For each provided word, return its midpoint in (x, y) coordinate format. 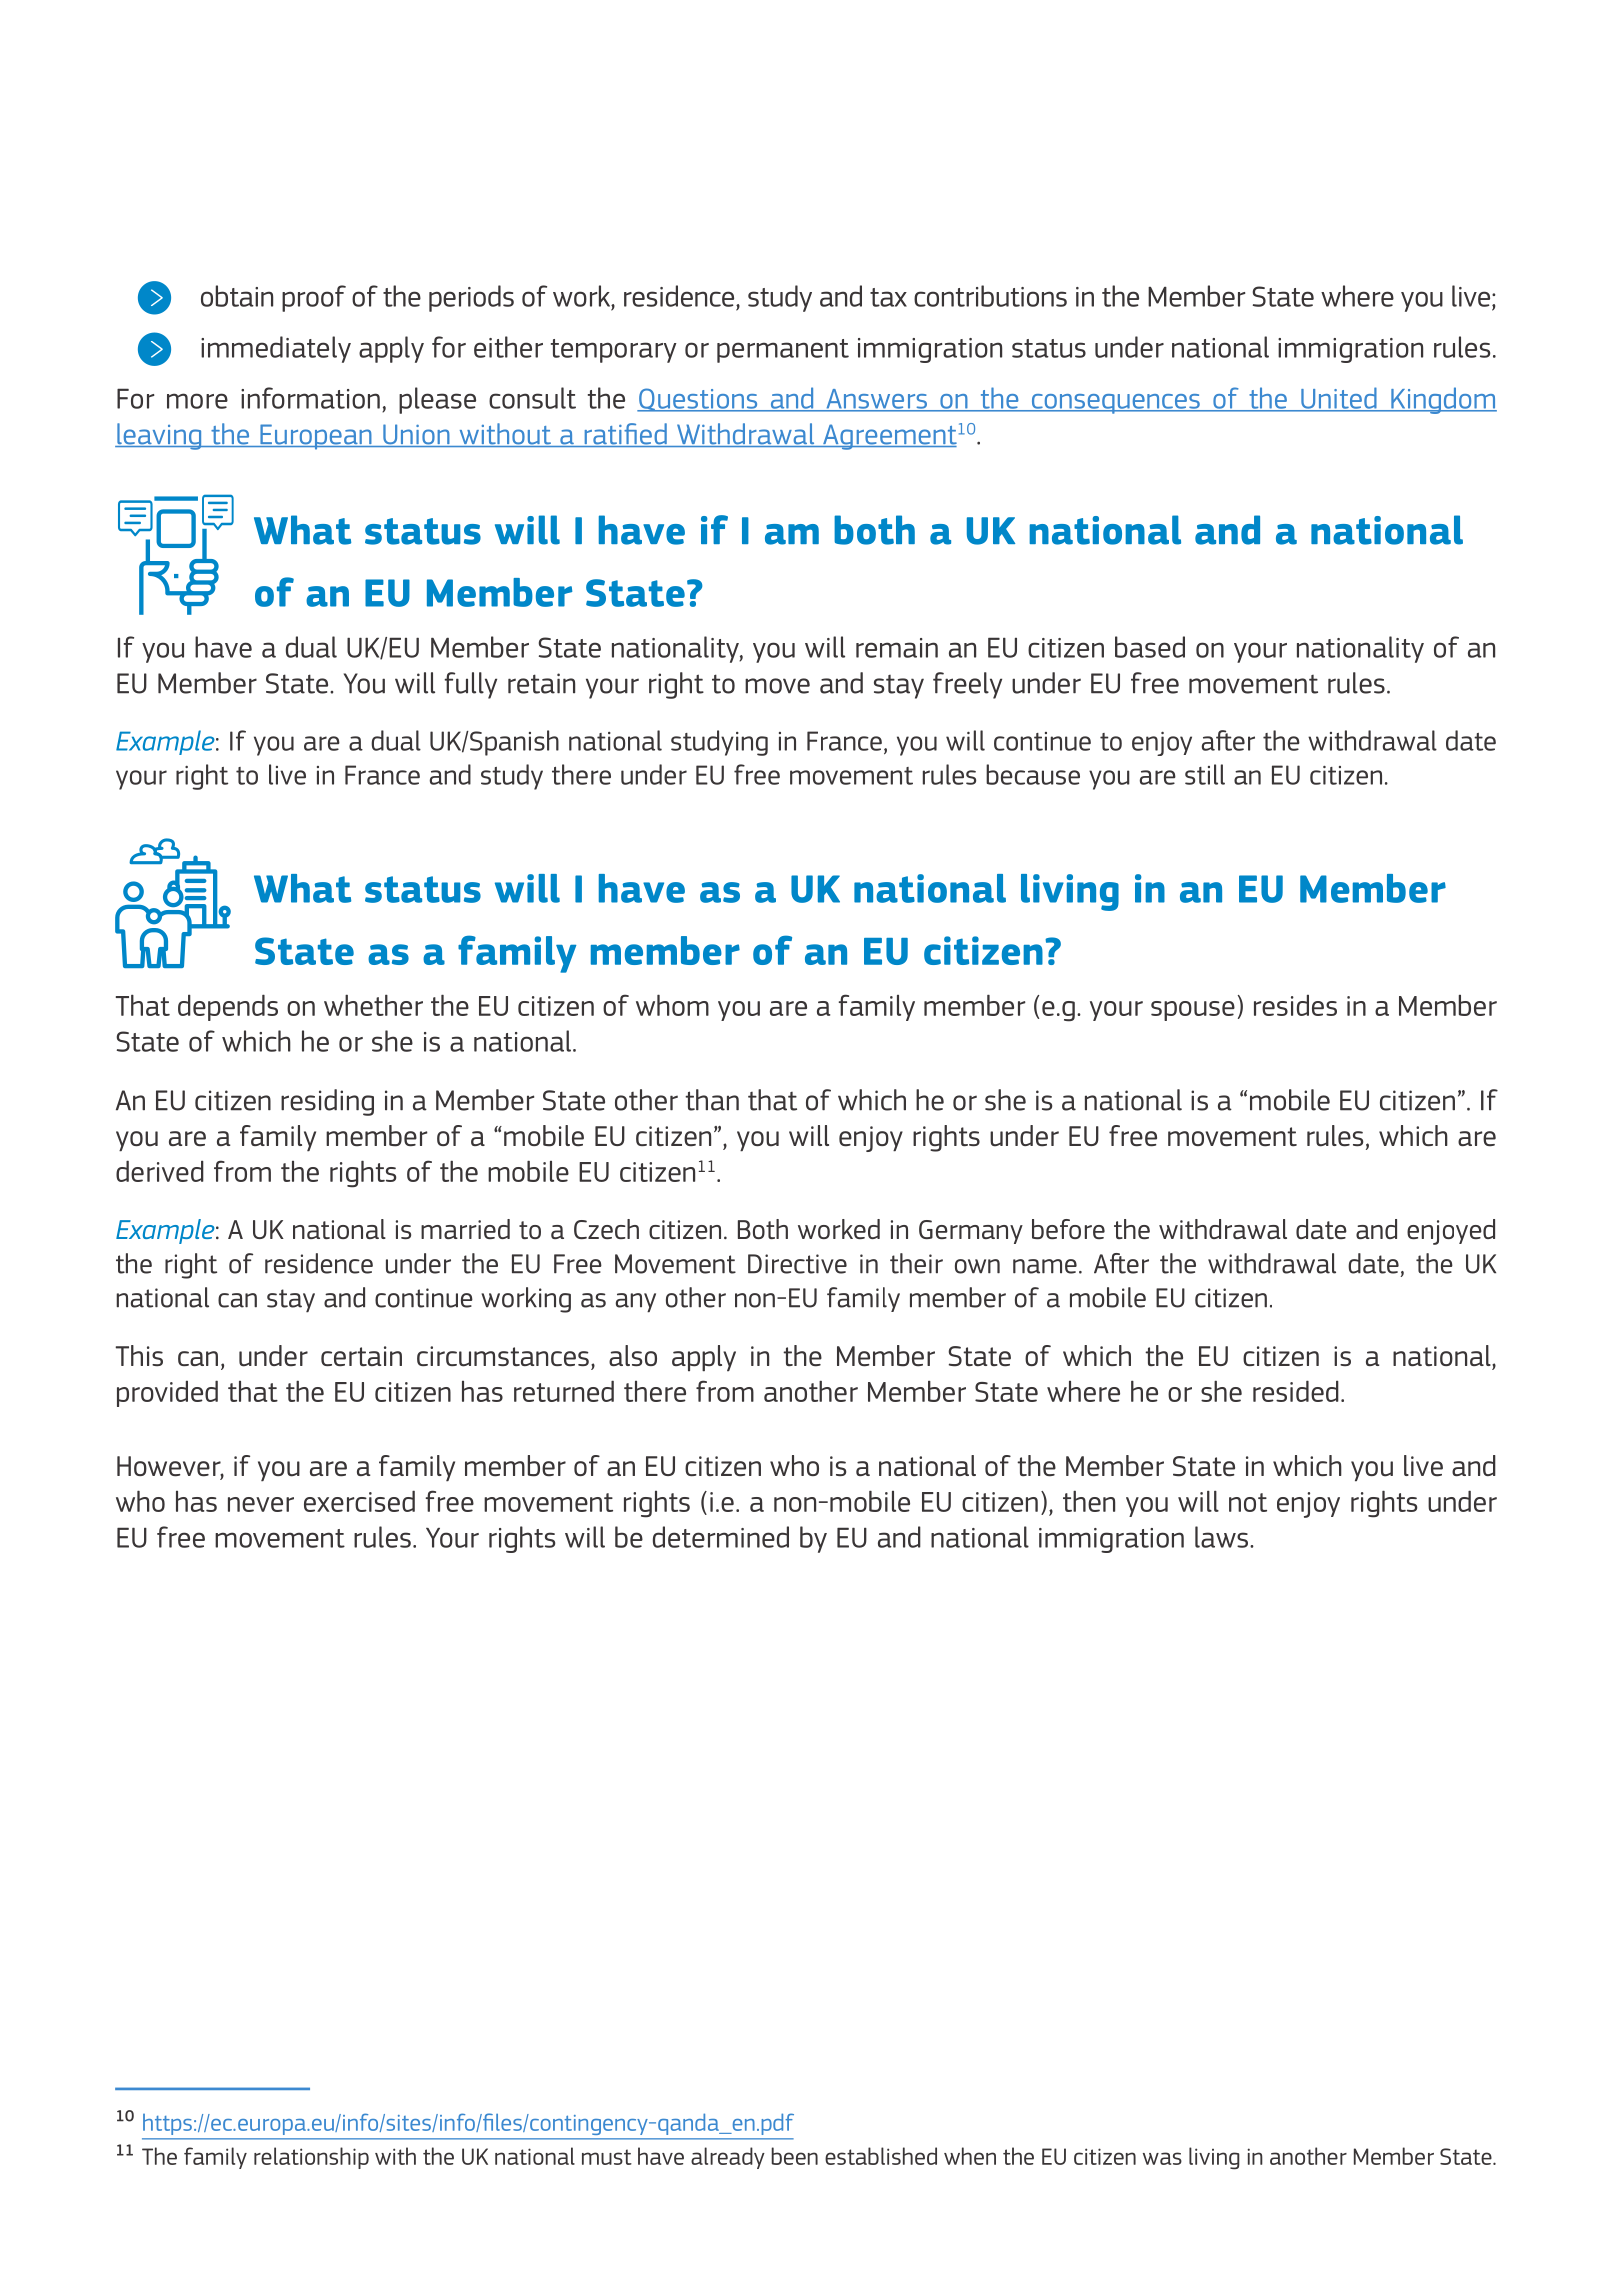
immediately (276, 349)
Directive (797, 1264)
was (1162, 2158)
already (728, 2158)
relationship (311, 2158)
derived (160, 1171)
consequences (1115, 404)
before (1068, 1229)
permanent (783, 351)
